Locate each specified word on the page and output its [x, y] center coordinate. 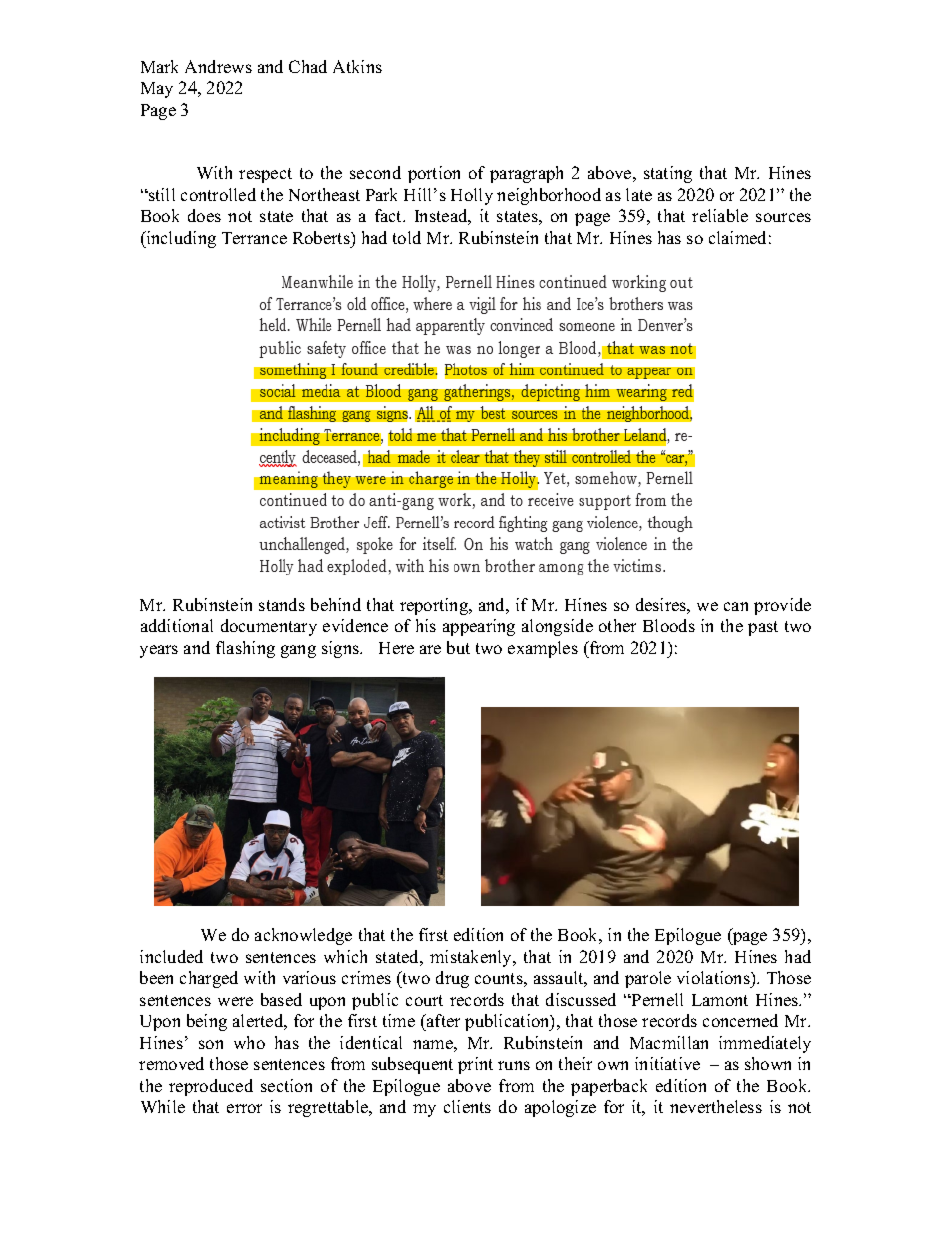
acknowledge [303, 936]
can [736, 606]
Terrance [254, 238]
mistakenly [472, 958]
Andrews [218, 66]
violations [714, 979]
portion [434, 174]
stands [282, 604]
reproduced [211, 1087]
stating [668, 174]
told [407, 237]
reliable [720, 215]
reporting [435, 606]
